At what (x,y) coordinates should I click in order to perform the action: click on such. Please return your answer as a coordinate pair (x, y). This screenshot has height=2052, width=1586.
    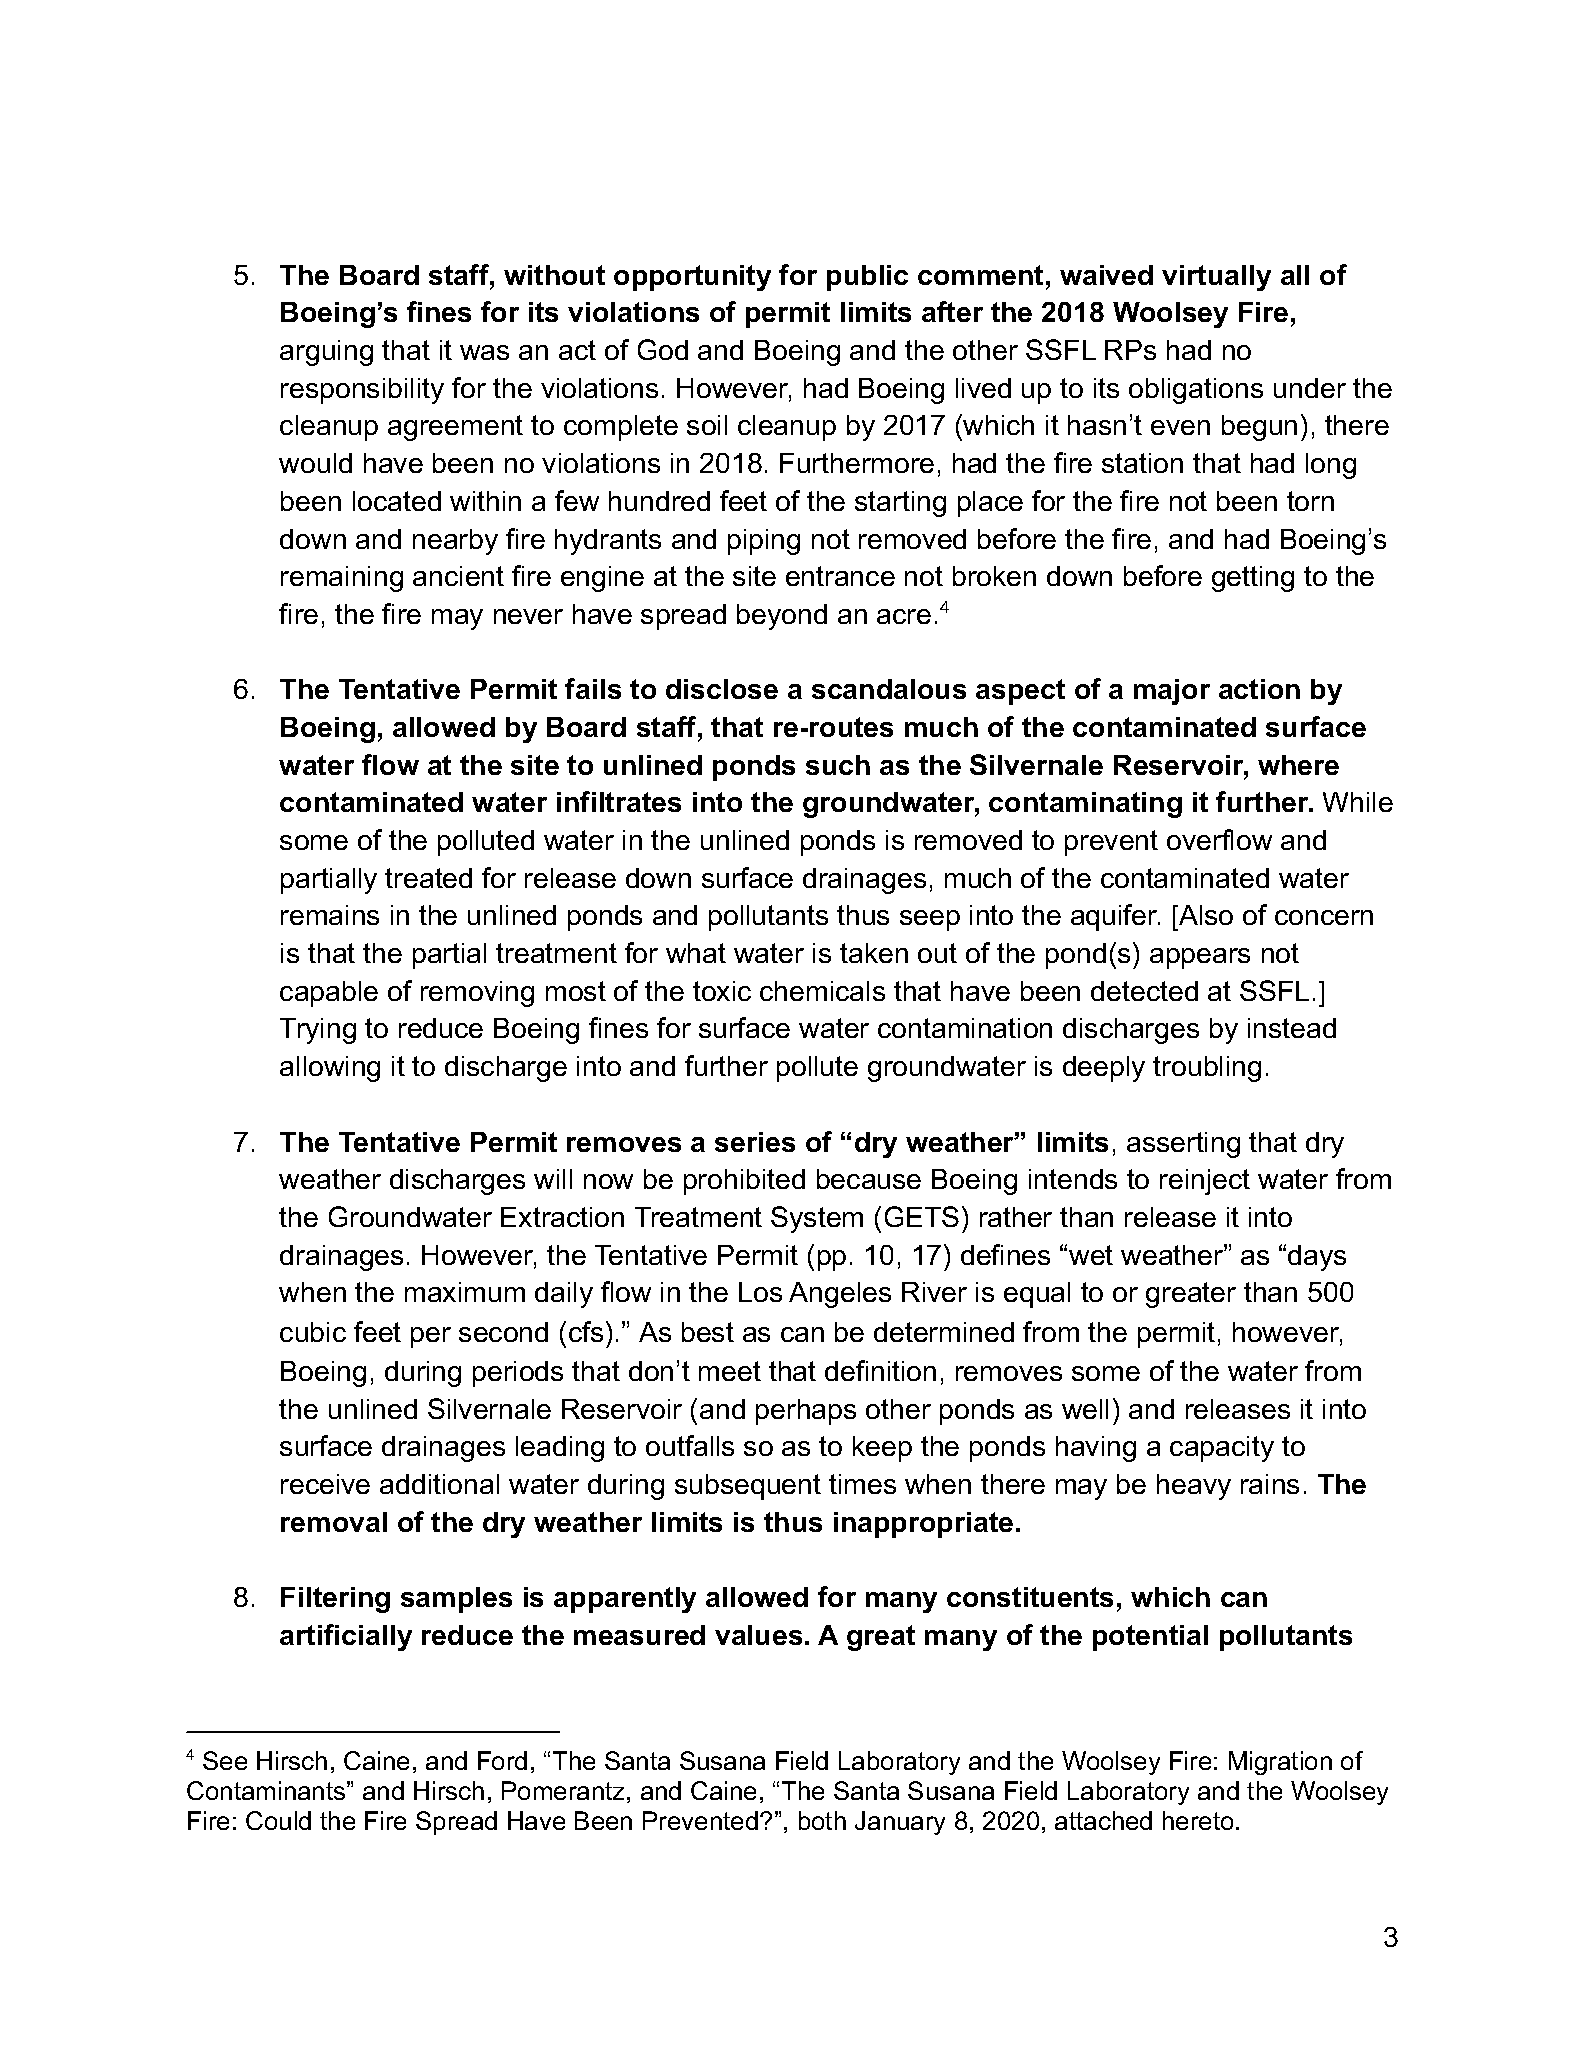
    Looking at the image, I should click on (838, 765).
